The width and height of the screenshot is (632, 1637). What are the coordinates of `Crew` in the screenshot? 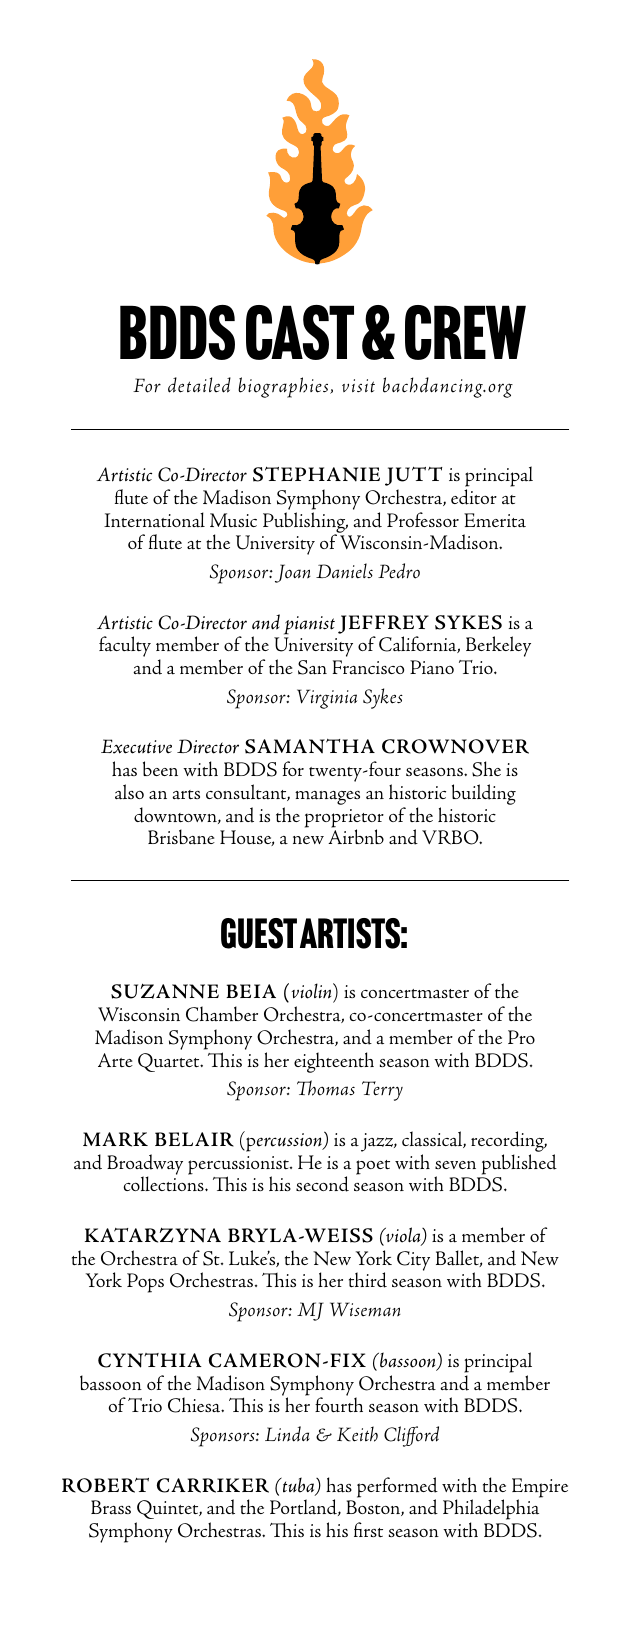 It's located at (465, 332).
